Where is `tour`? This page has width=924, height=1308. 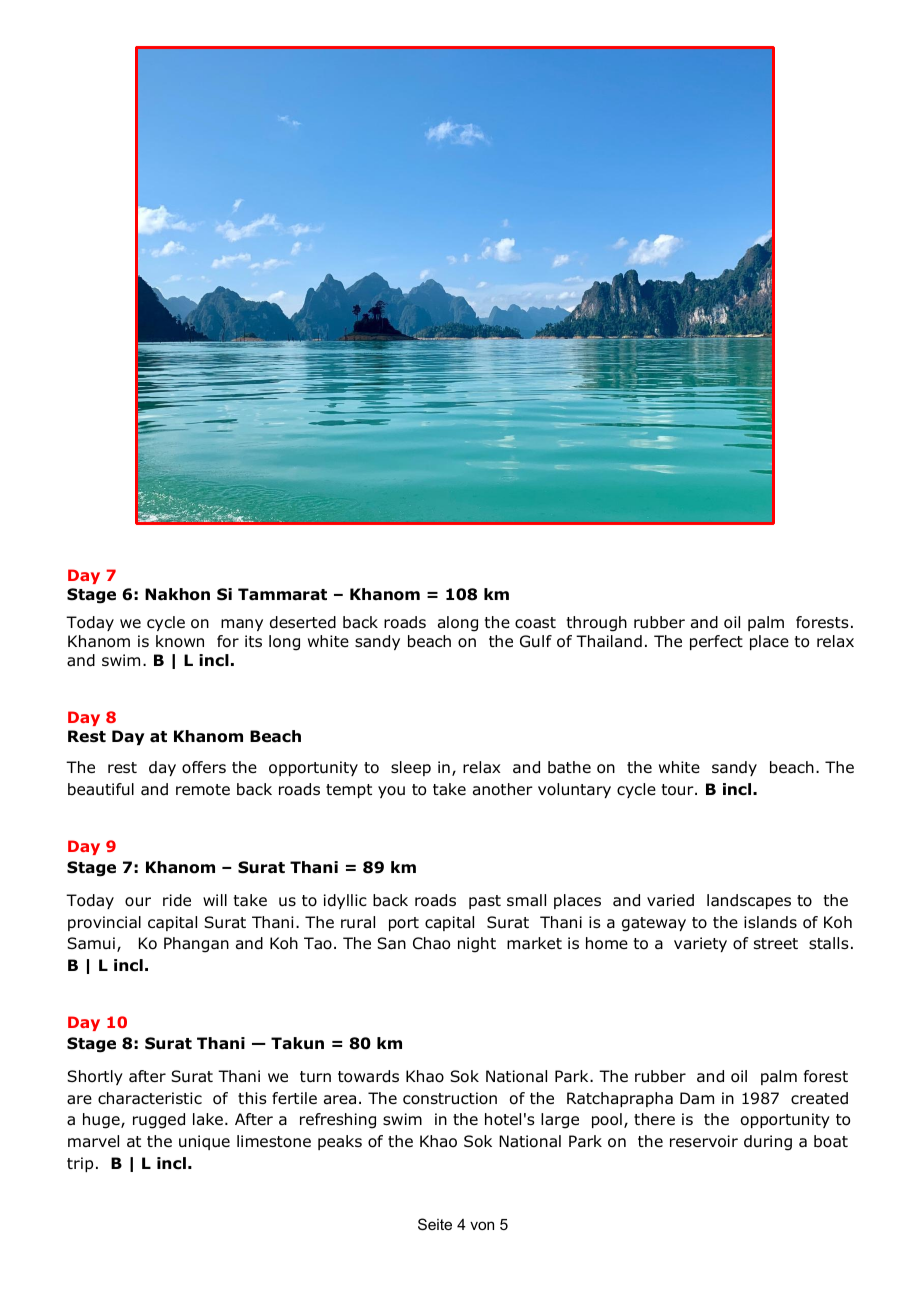
tour is located at coordinates (679, 790).
